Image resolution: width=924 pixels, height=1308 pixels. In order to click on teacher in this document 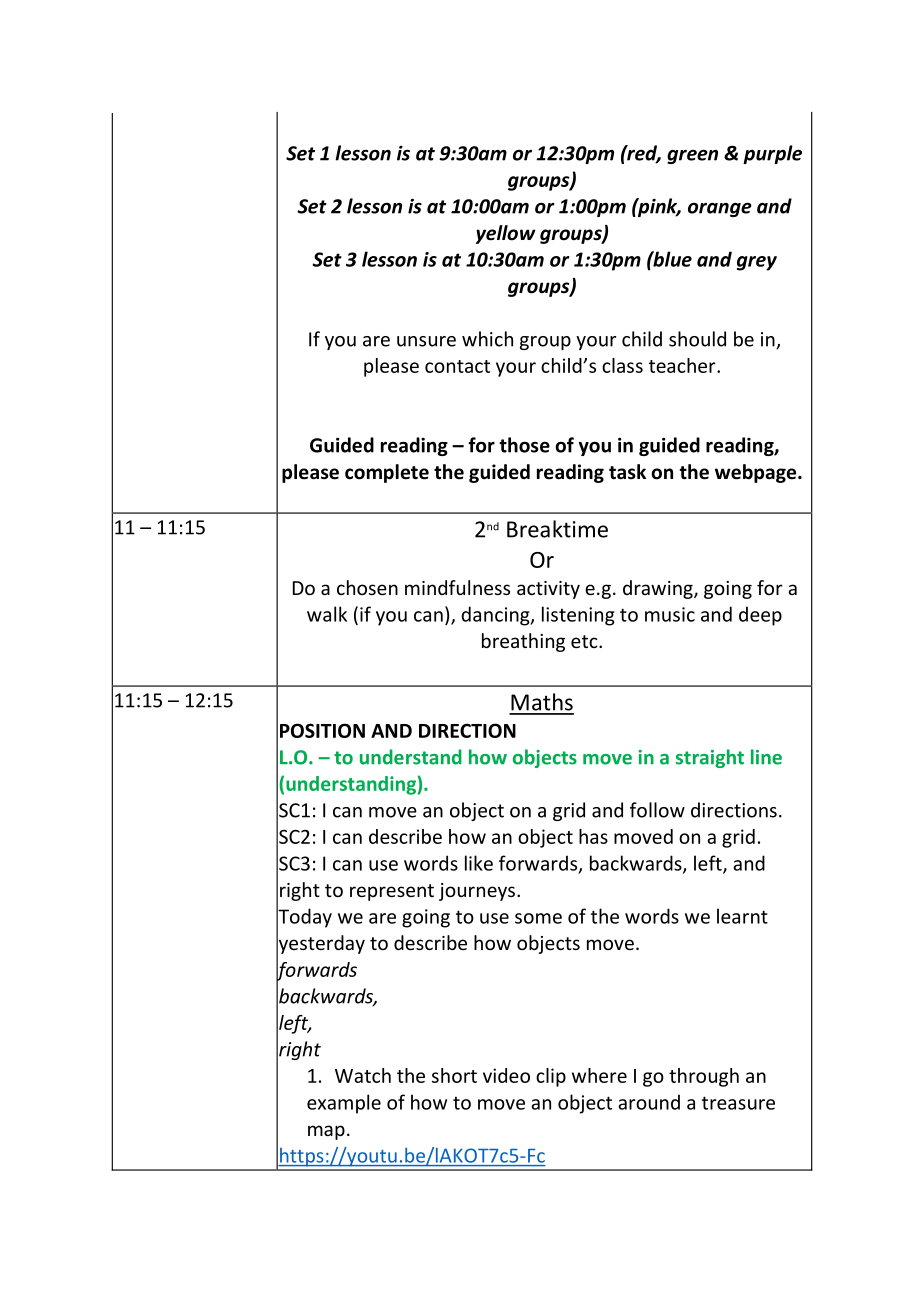, I will do `click(683, 365)`.
